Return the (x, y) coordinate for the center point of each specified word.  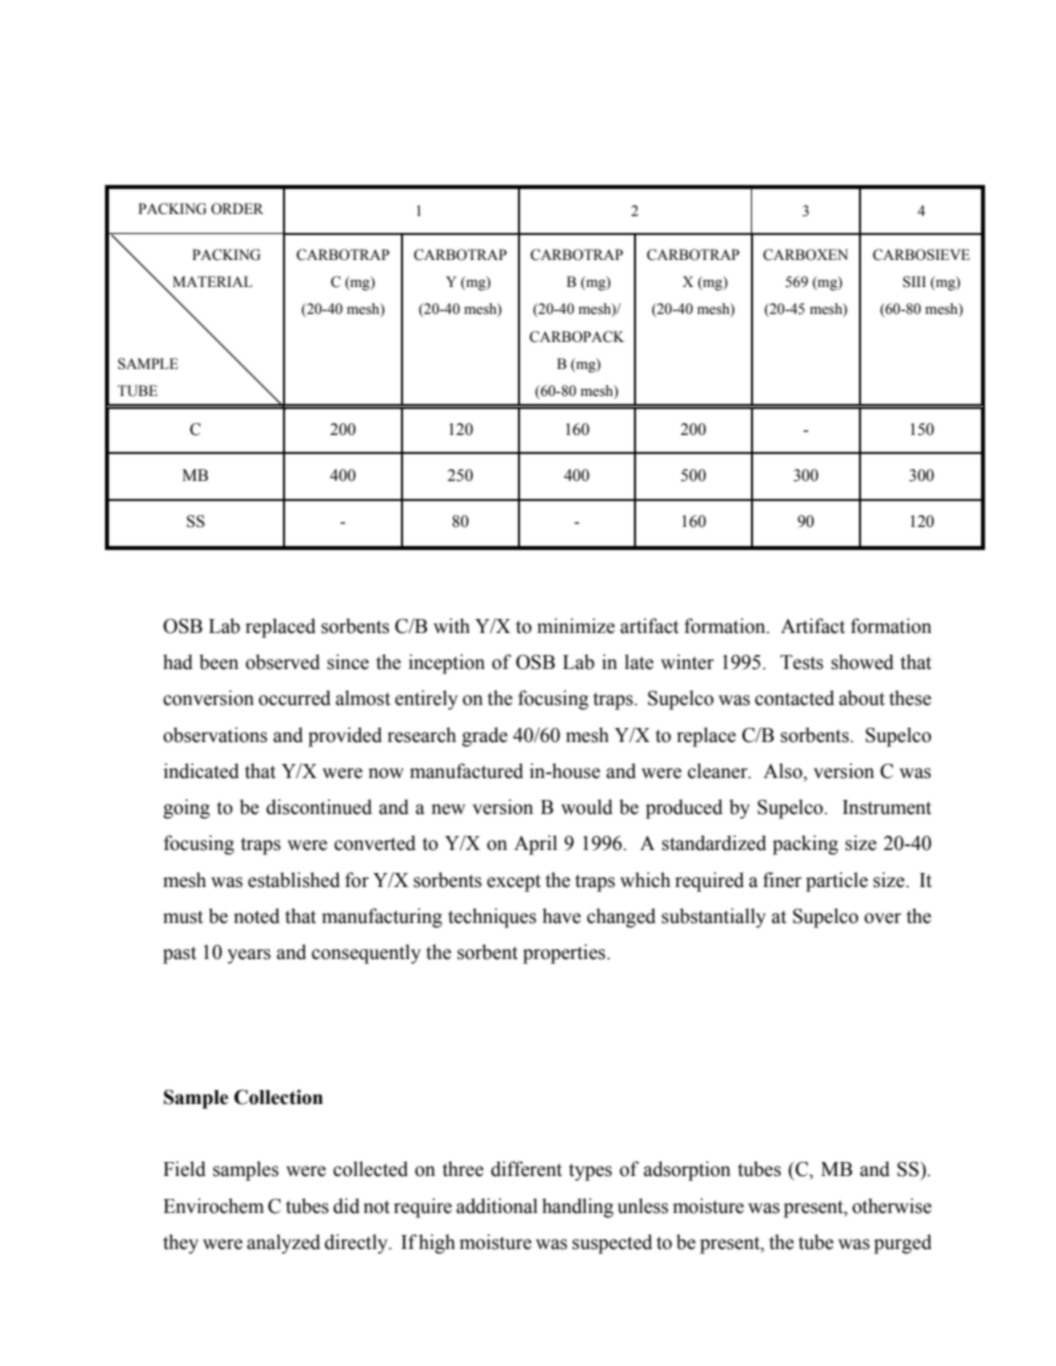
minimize (576, 626)
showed (862, 662)
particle (837, 882)
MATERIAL (213, 281)
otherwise (892, 1206)
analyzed (283, 1244)
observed (283, 662)
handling (578, 1208)
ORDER (237, 209)
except (514, 883)
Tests (801, 662)
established (294, 880)
